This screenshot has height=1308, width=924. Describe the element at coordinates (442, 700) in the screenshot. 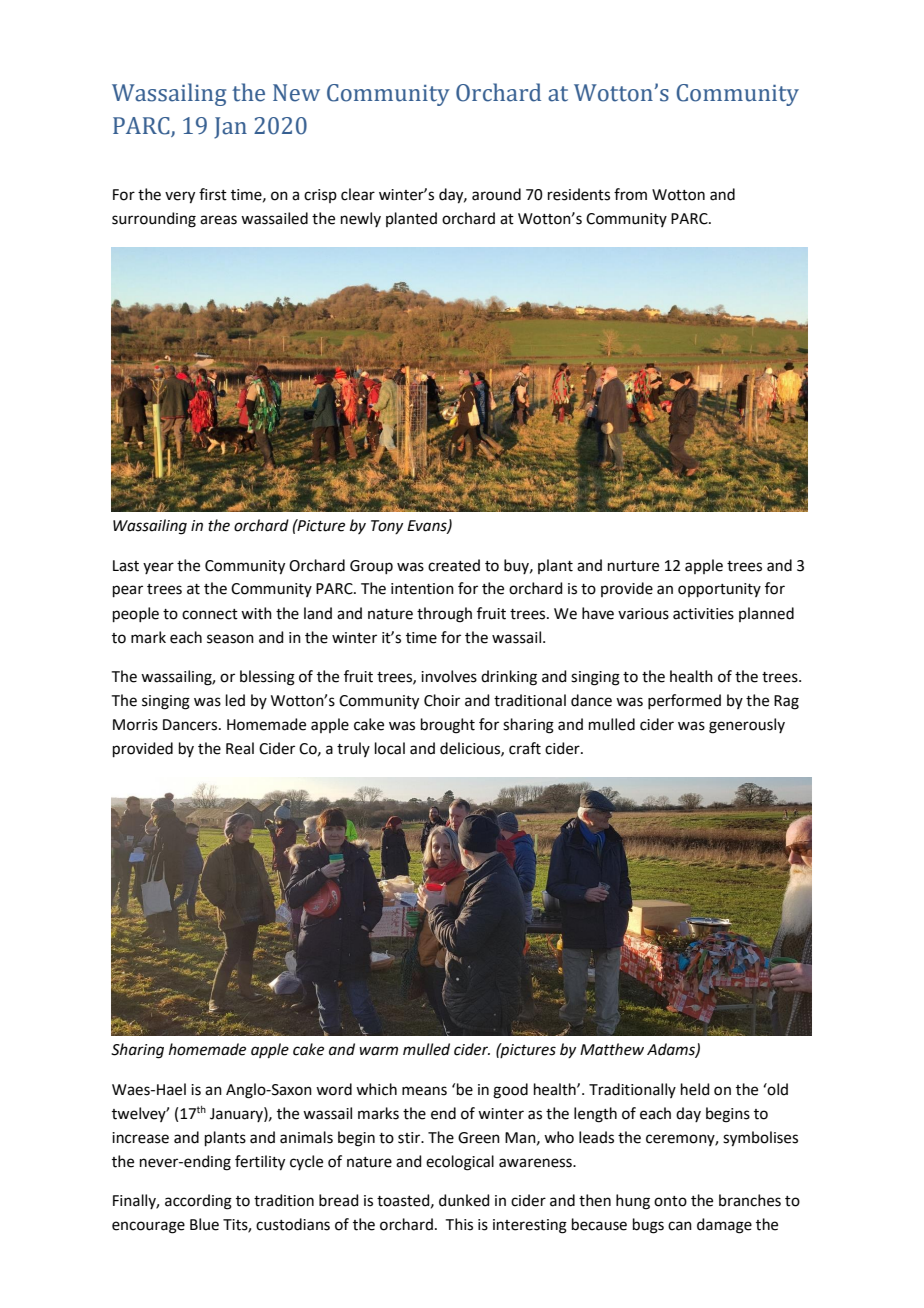

I see `Choir` at that location.
